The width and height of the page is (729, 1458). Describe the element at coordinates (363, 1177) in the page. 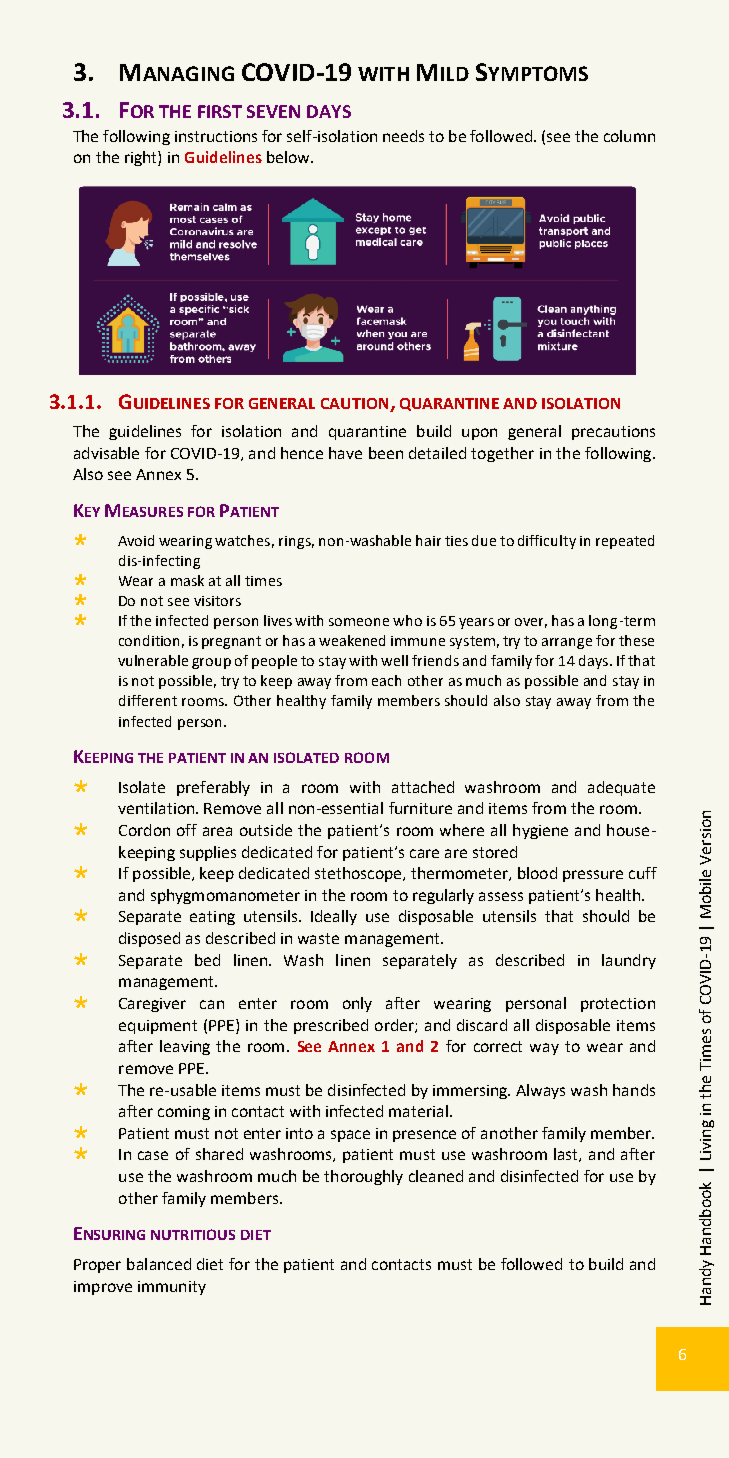

I see `thoroughly` at that location.
